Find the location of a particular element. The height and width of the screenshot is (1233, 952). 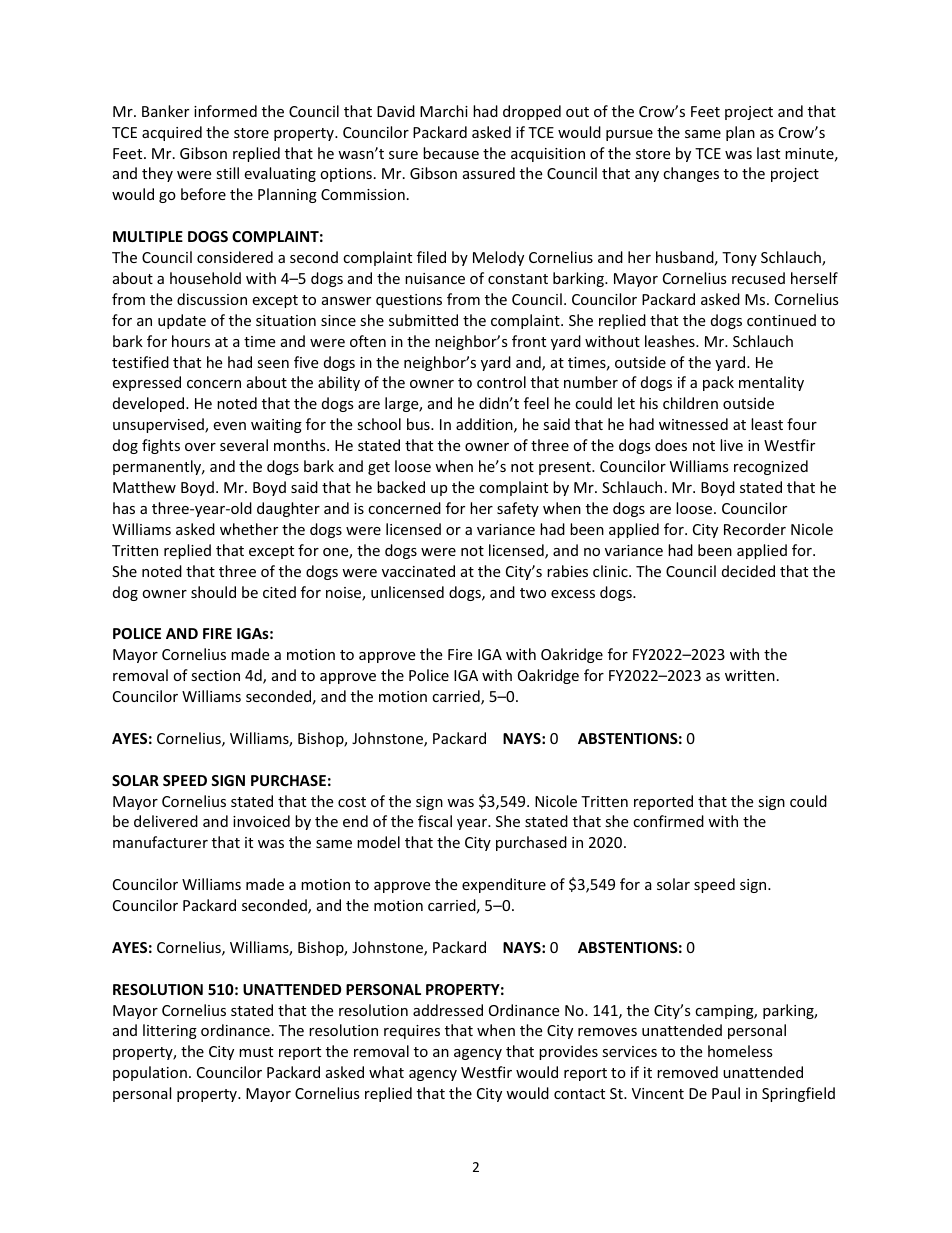

informed is located at coordinates (225, 111).
